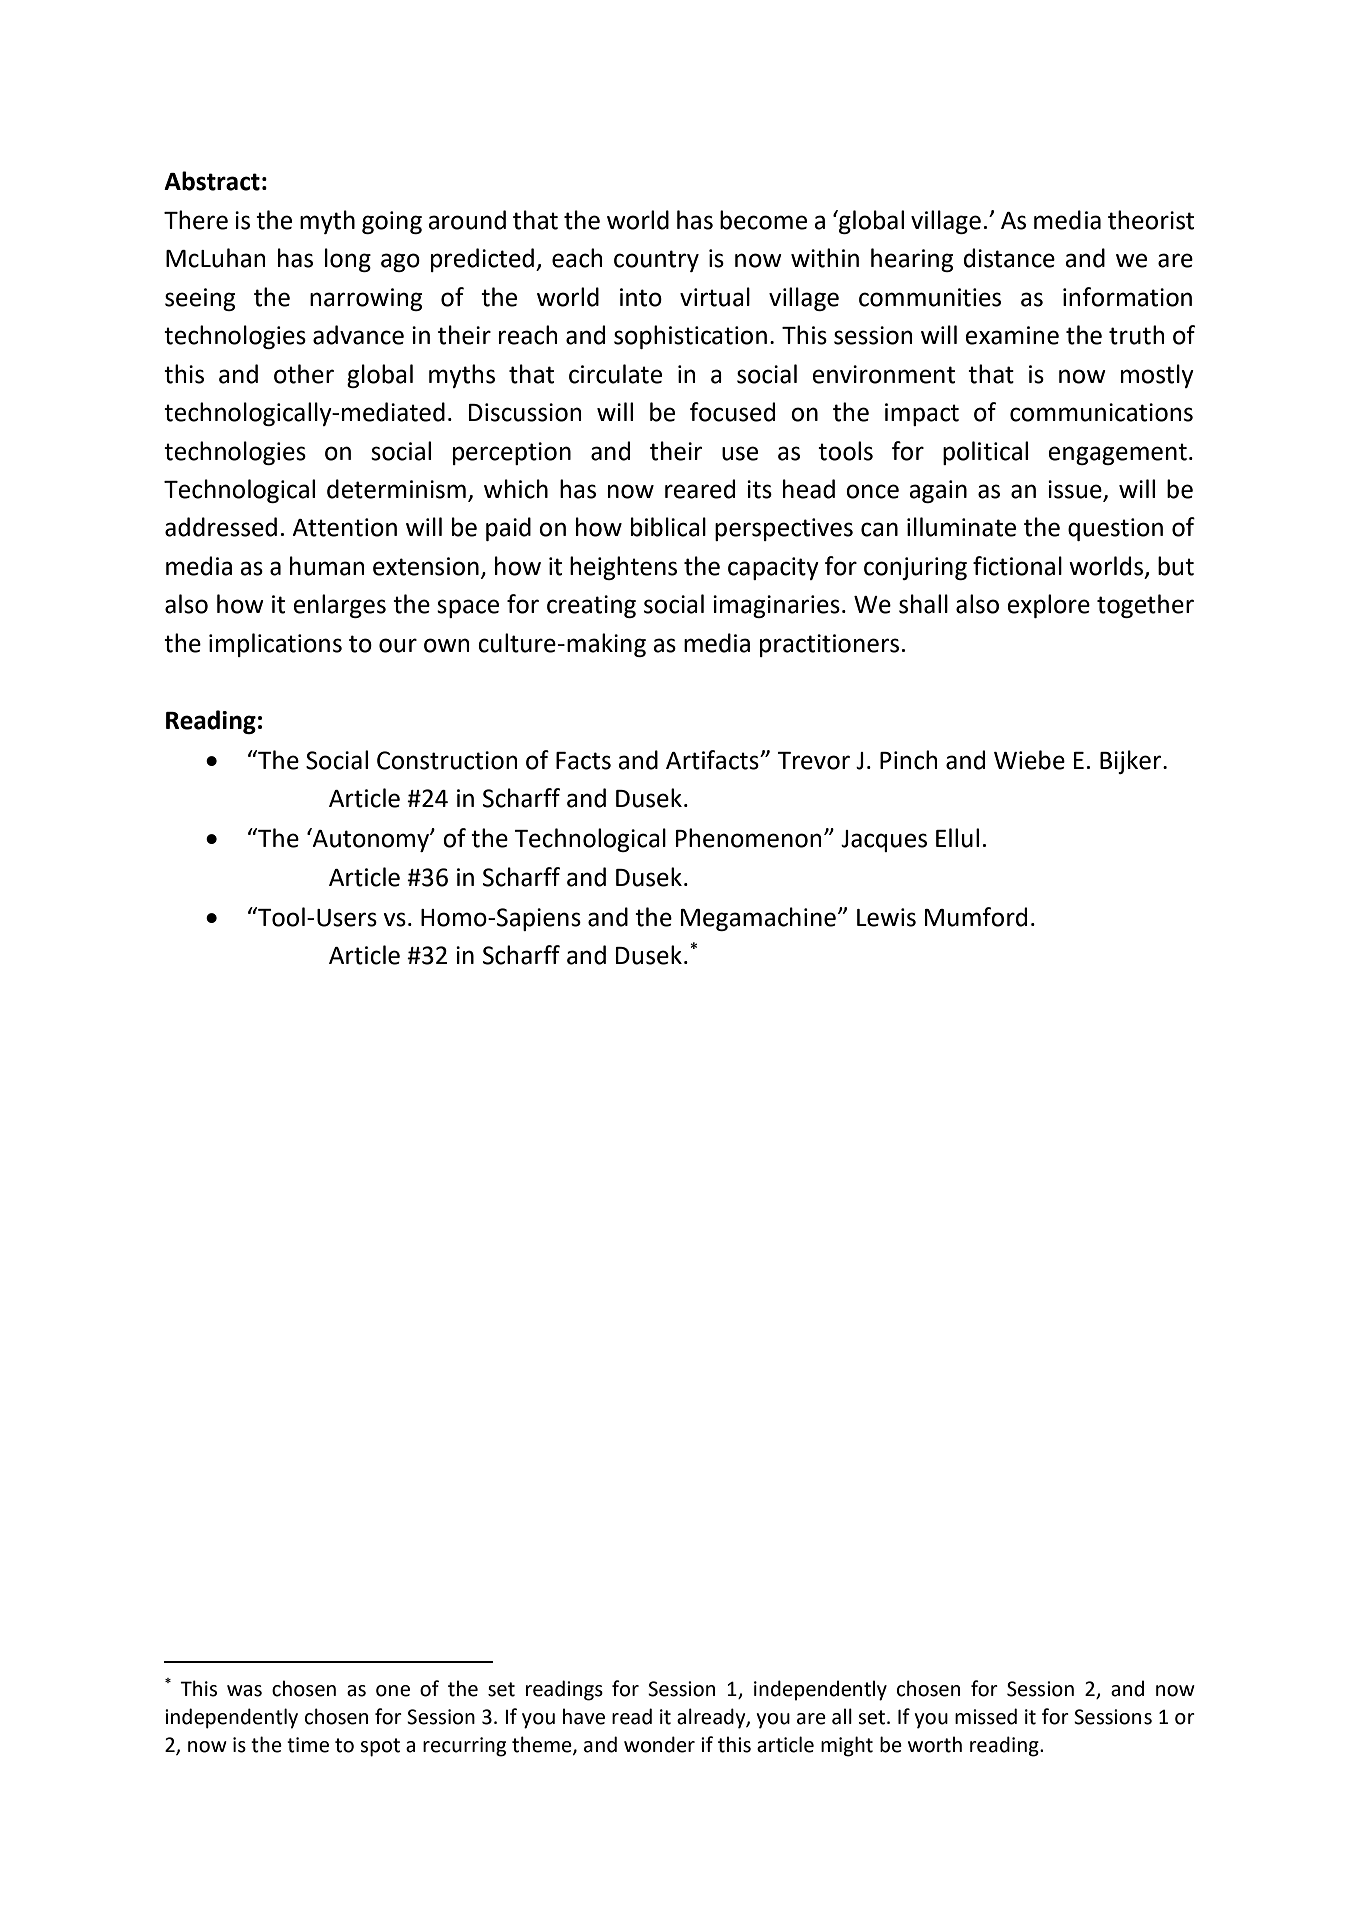 Image resolution: width=1359 pixels, height=1922 pixels. Describe the element at coordinates (656, 261) in the page. I see `country` at that location.
